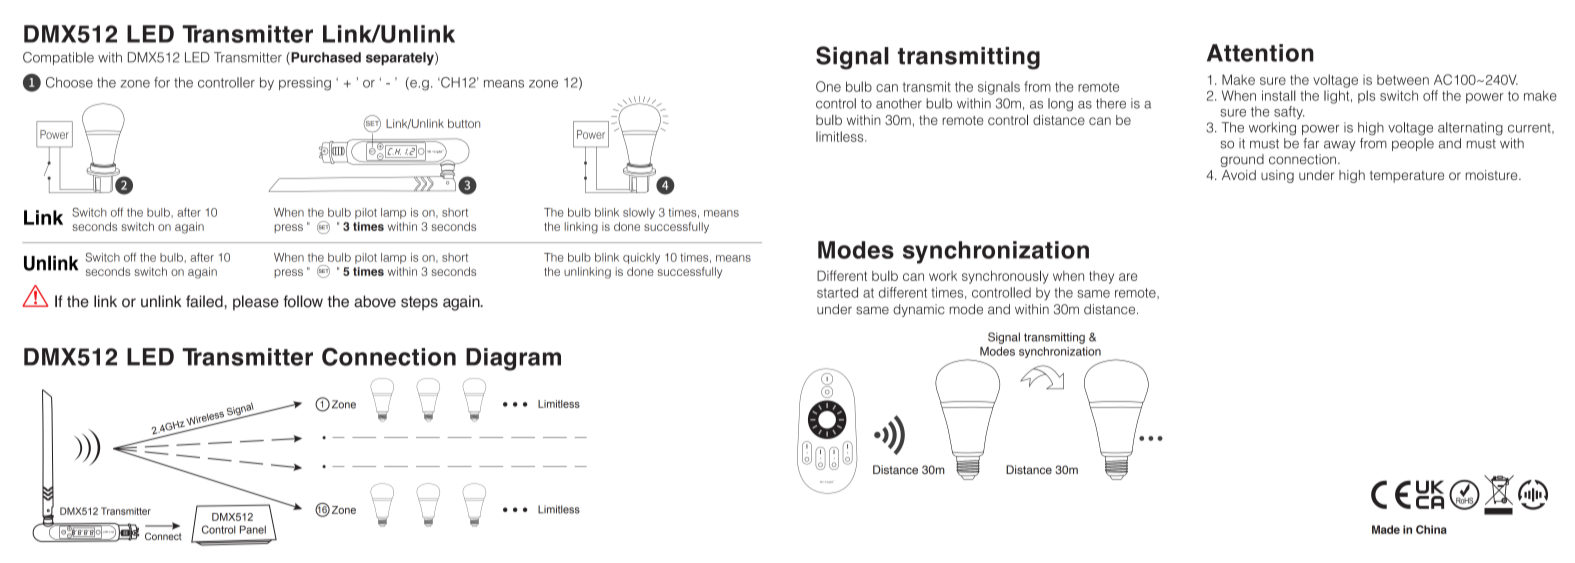  What do you see at coordinates (205, 301) in the image?
I see `failed` at bounding box center [205, 301].
